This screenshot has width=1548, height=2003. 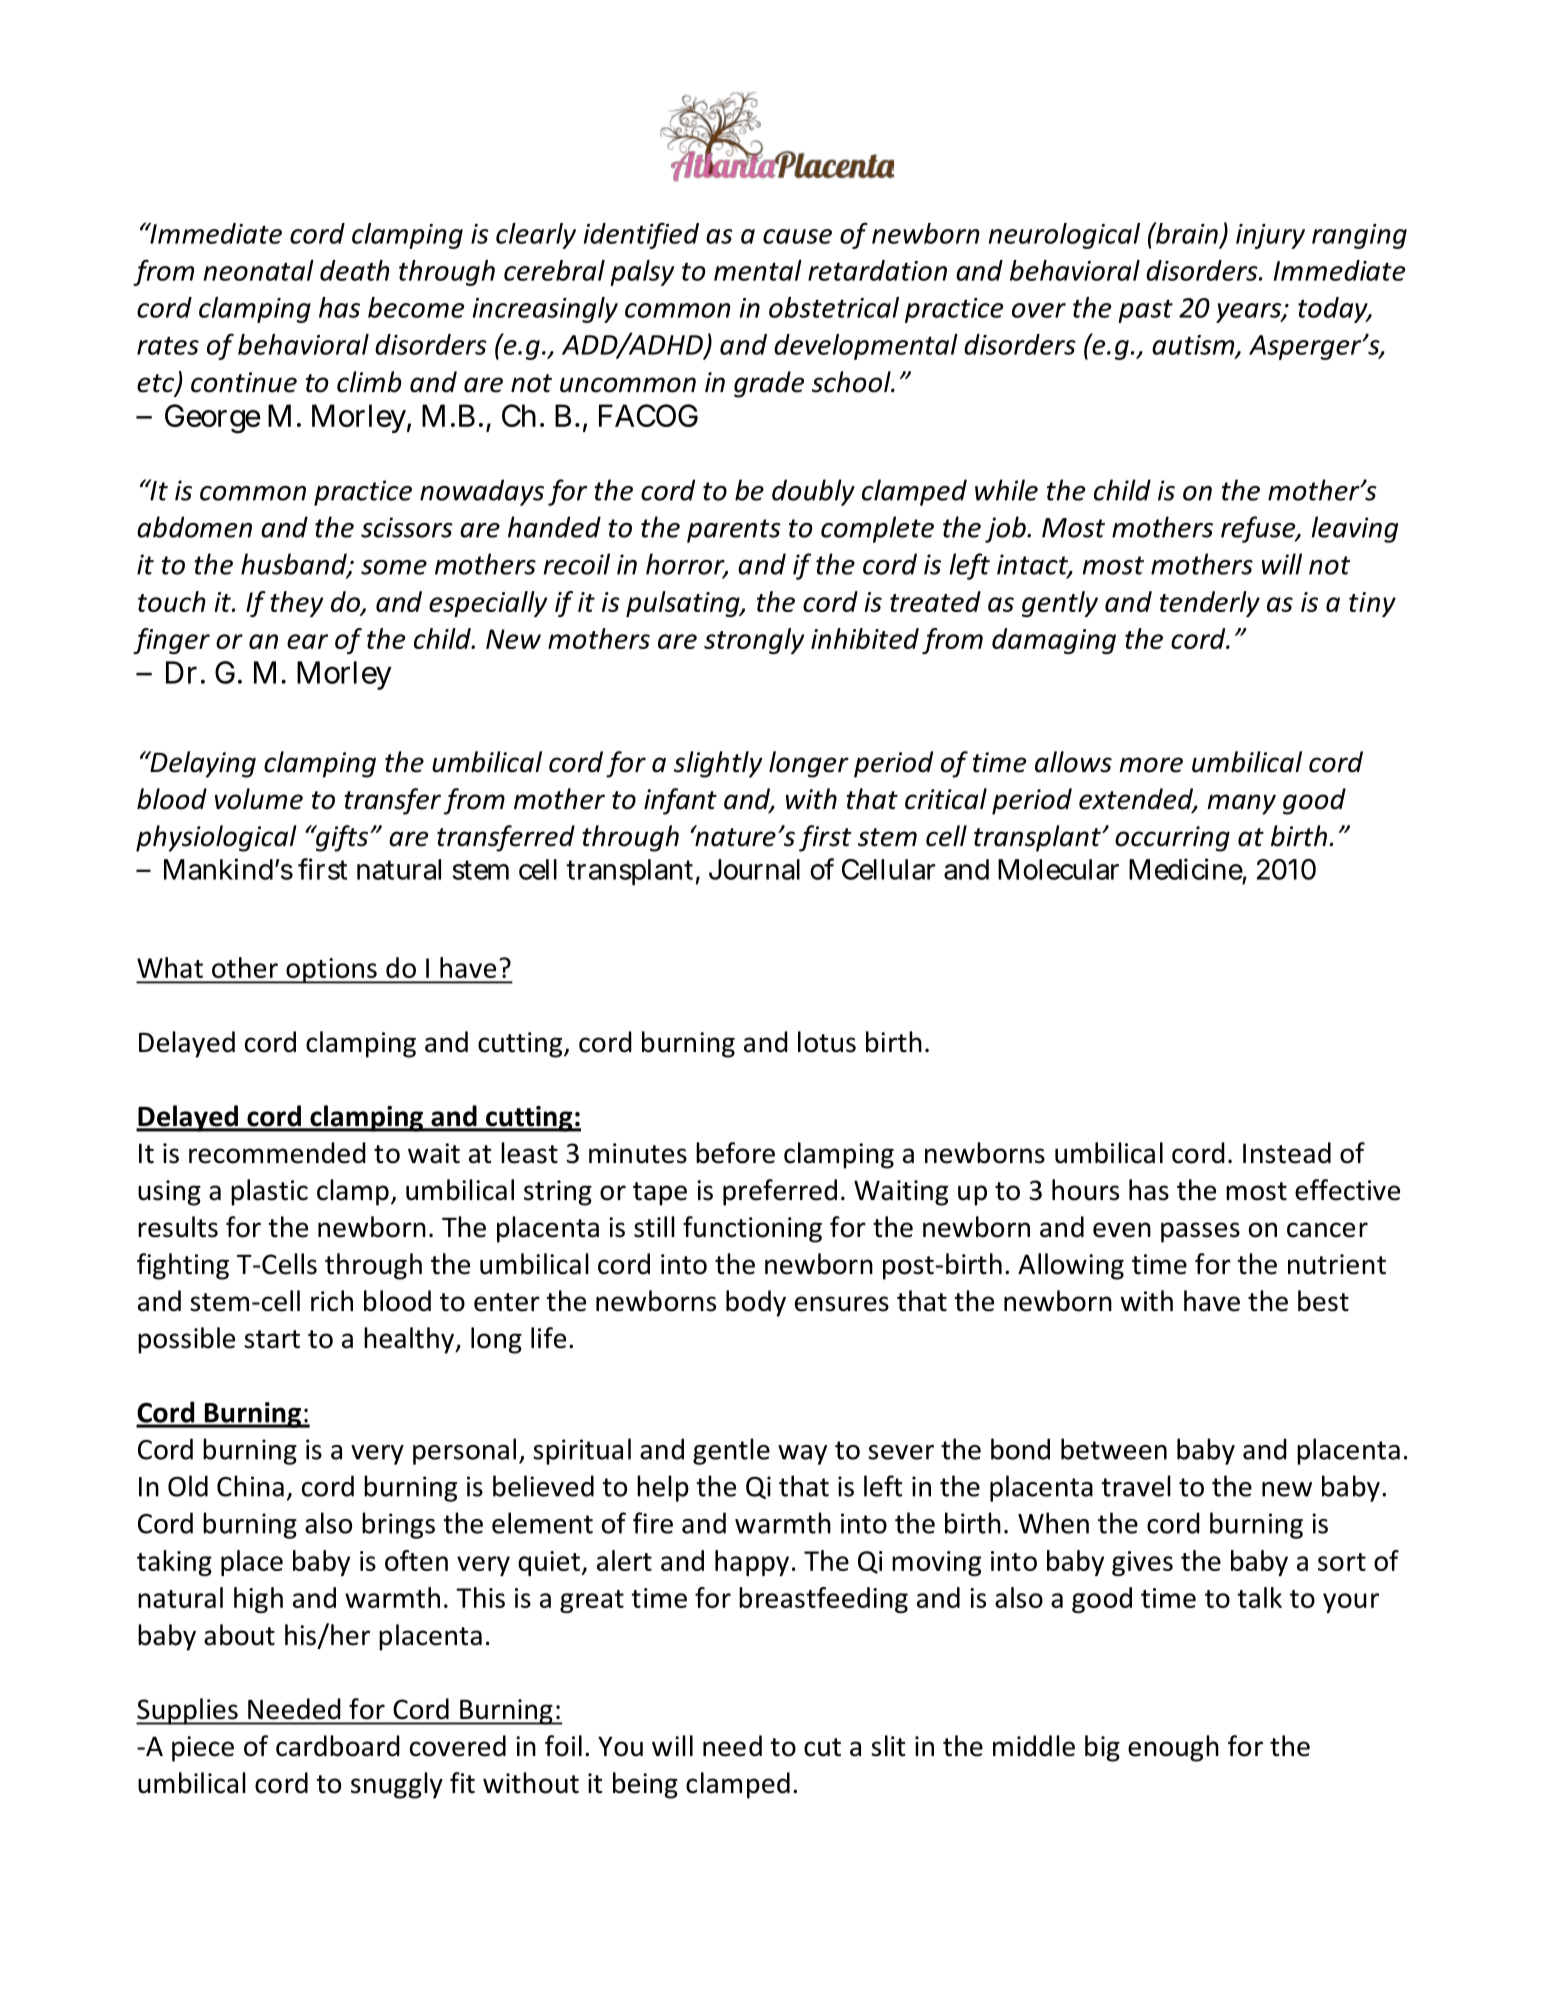 What do you see at coordinates (834, 307) in the screenshot?
I see `obstetrical` at bounding box center [834, 307].
